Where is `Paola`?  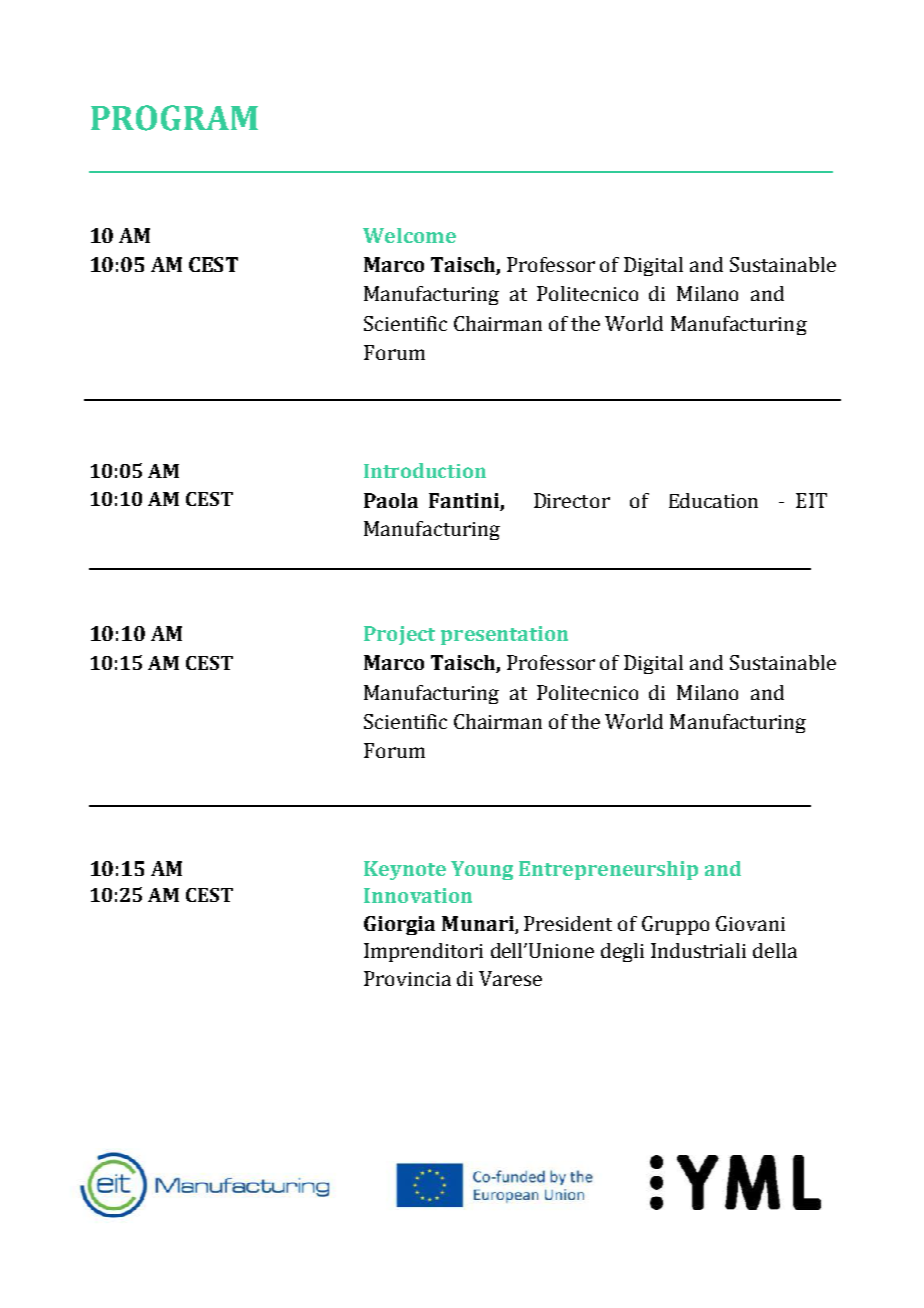
Paola is located at coordinates (391, 500).
